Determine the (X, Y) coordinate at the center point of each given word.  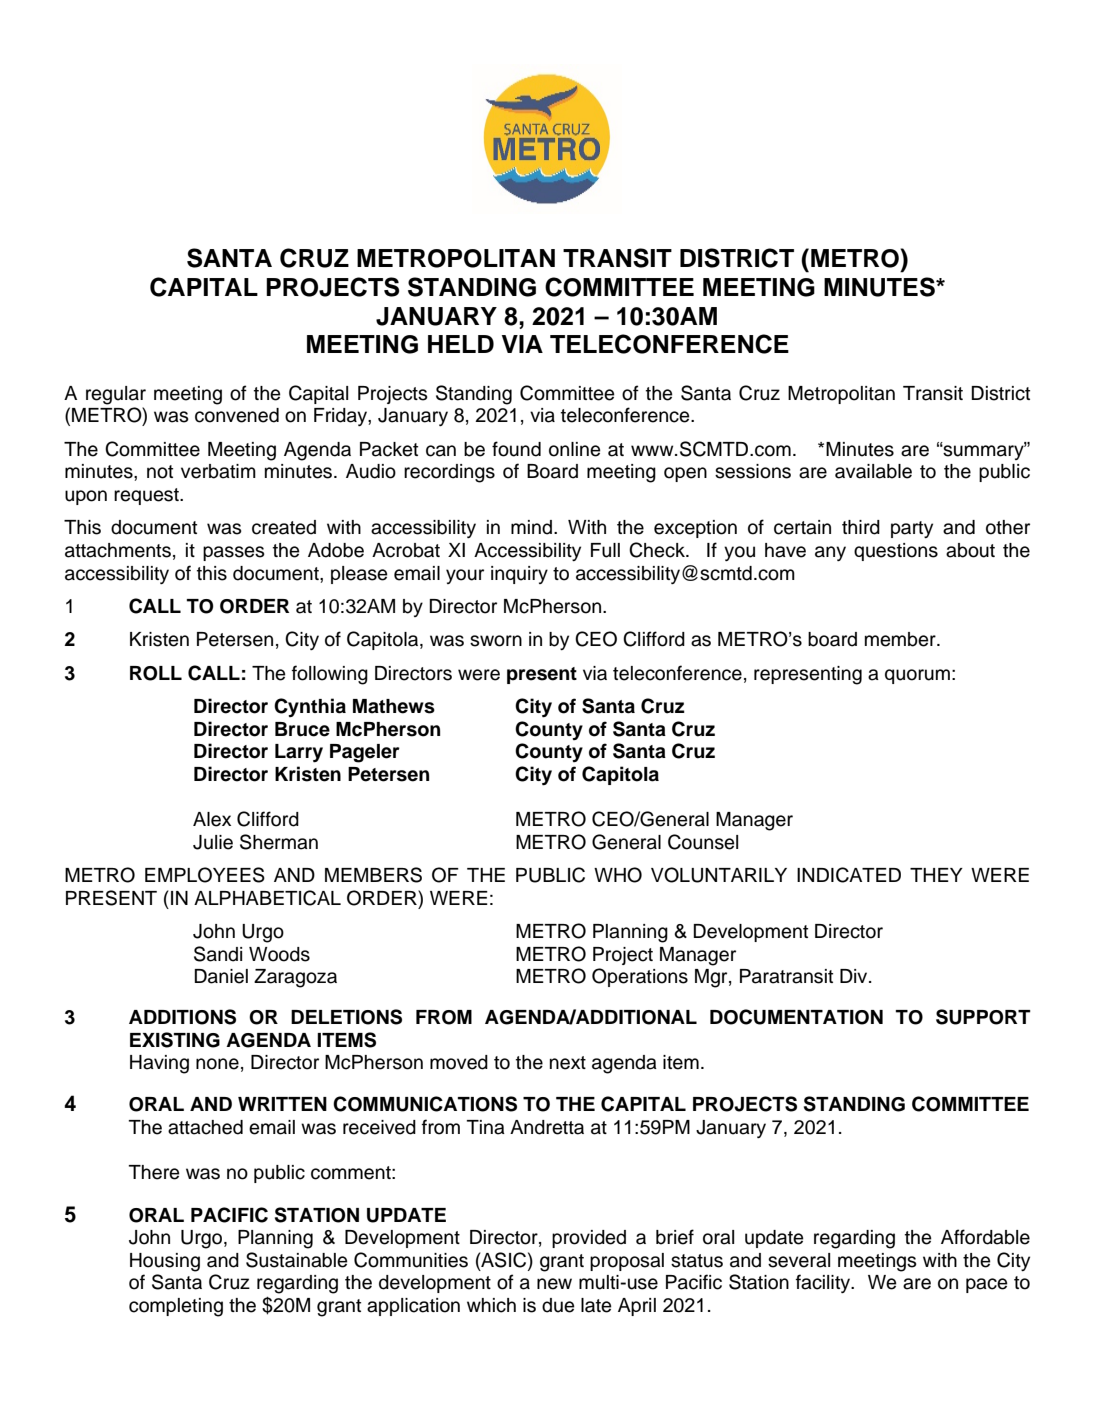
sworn (496, 641)
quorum (917, 676)
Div (855, 976)
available (873, 471)
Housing (165, 1262)
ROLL (156, 673)
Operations (640, 977)
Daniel (221, 976)
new (554, 1284)
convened (237, 415)
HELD (461, 344)
